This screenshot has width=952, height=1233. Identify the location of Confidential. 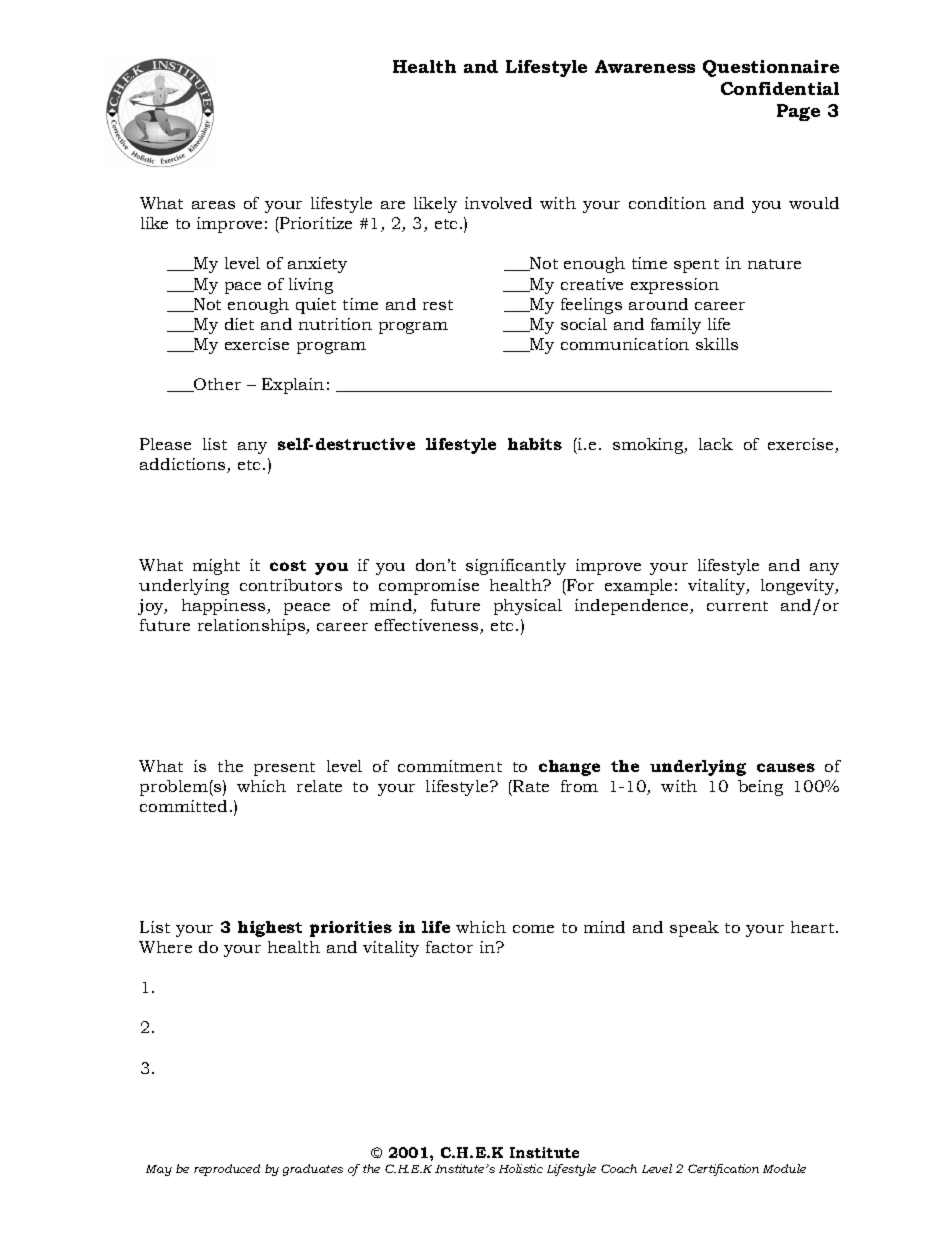
(780, 88).
